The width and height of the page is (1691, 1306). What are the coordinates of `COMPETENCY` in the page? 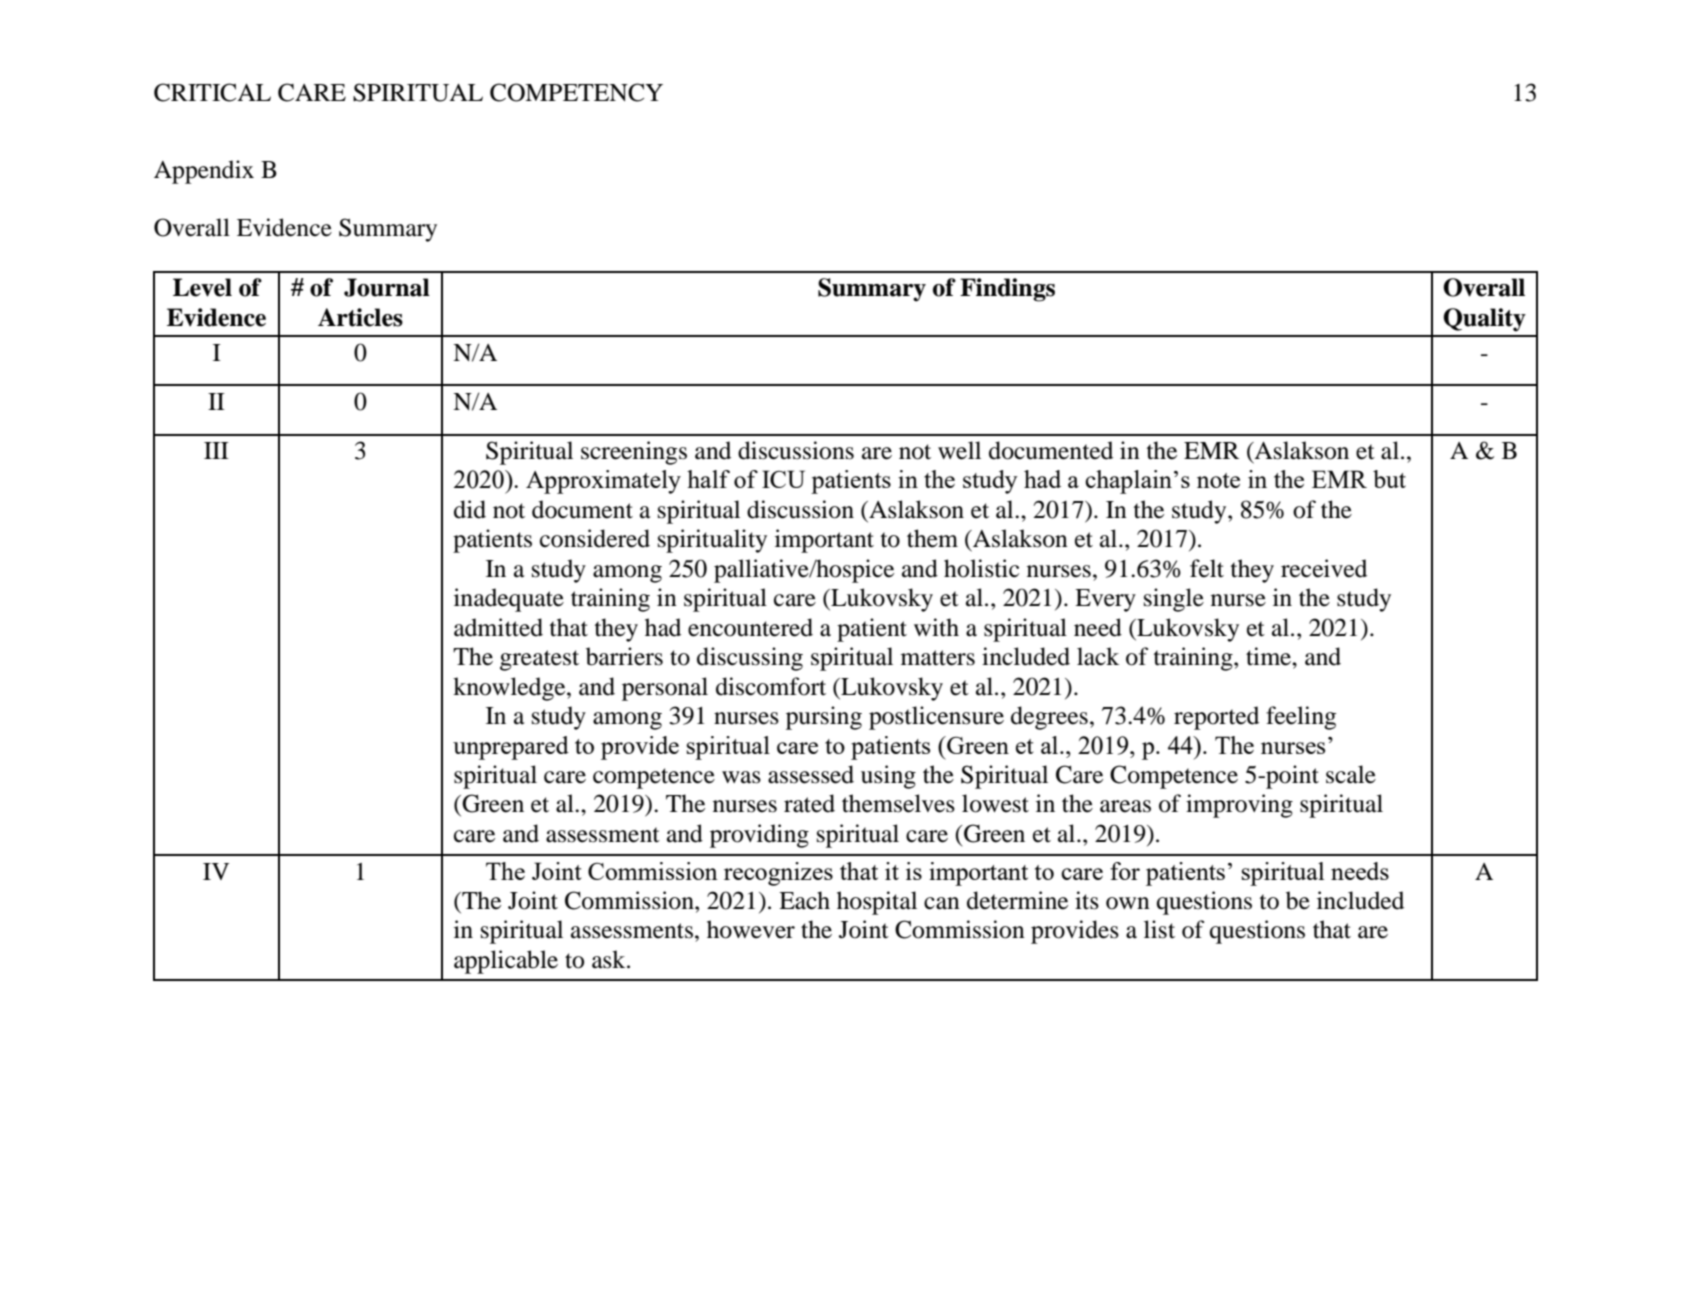 It's located at (576, 92).
